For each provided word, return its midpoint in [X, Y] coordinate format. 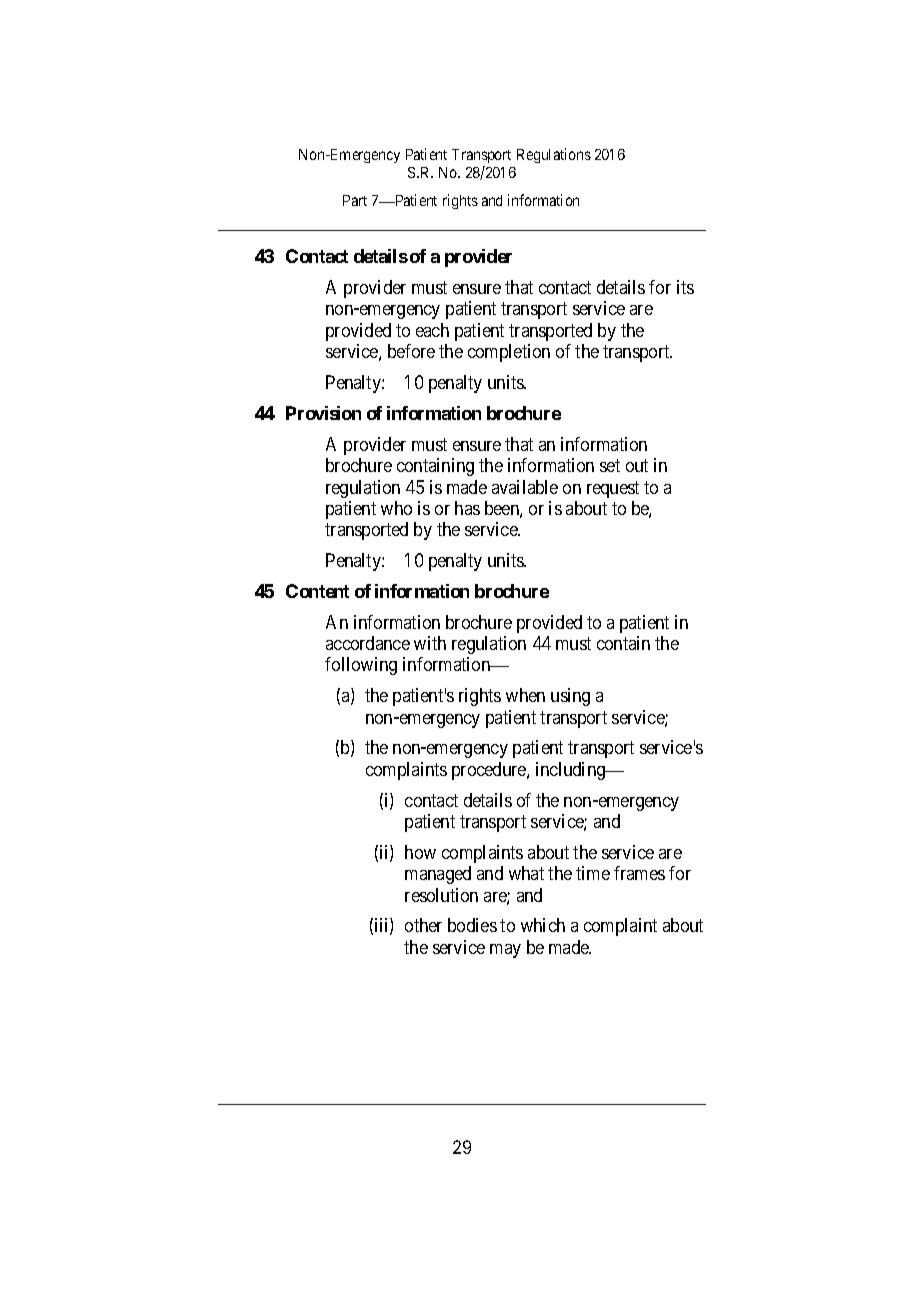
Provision [323, 413]
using [570, 697]
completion [509, 353]
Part [355, 200]
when [525, 695]
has [467, 508]
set [610, 465]
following [361, 666]
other [423, 925]
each [432, 330]
